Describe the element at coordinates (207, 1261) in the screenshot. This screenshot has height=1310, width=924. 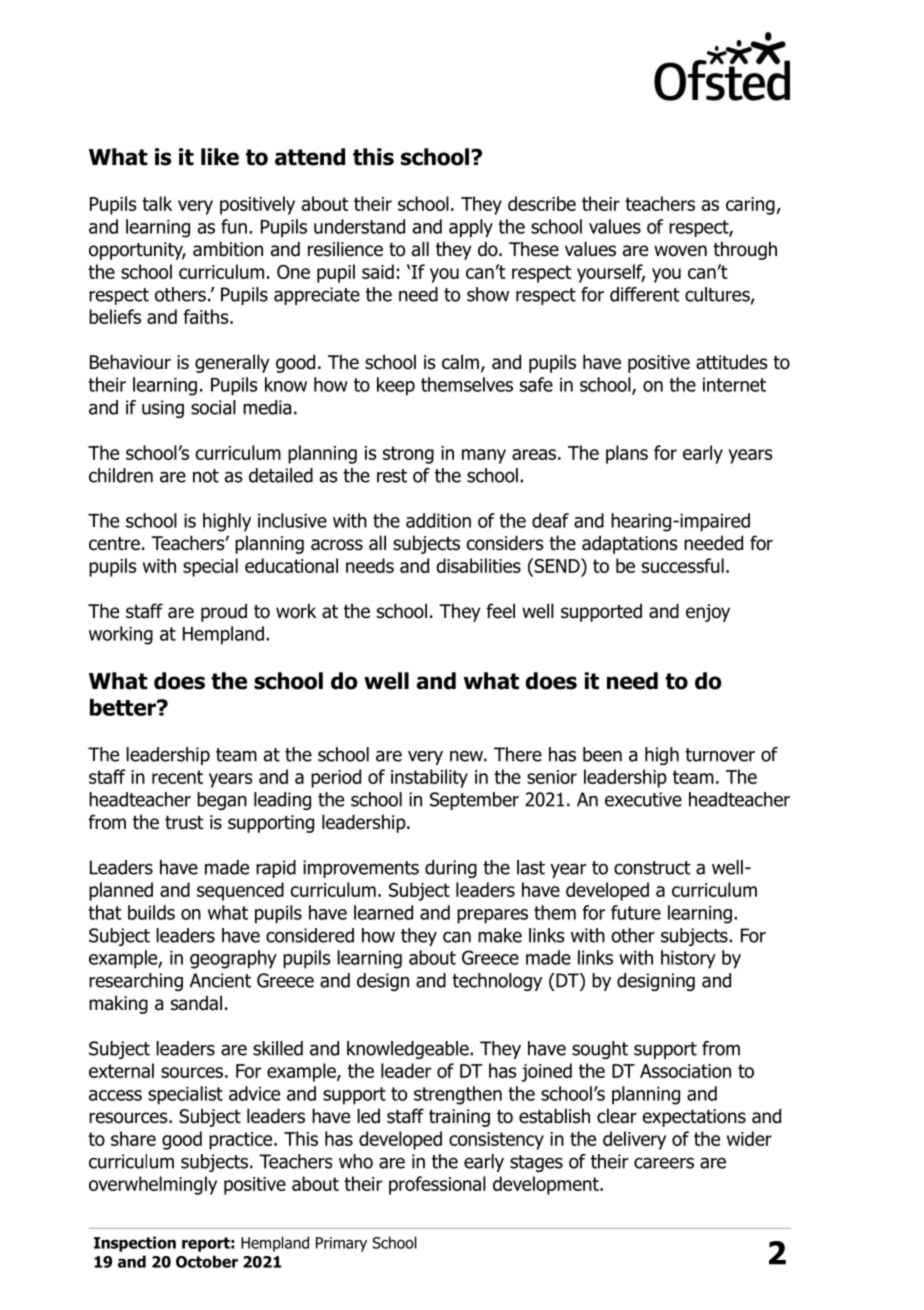
I see `October` at that location.
